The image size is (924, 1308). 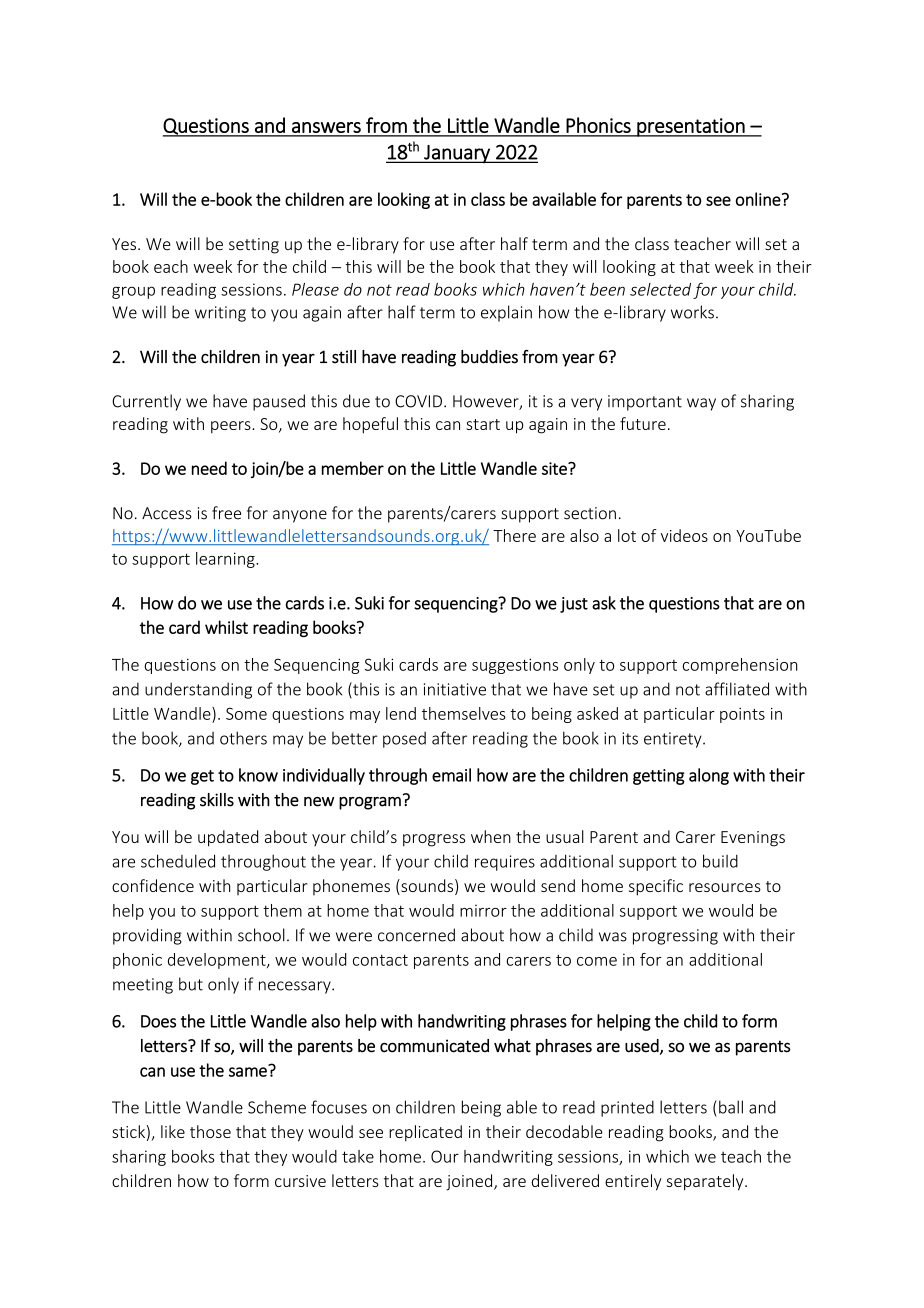 I want to click on learning, so click(x=226, y=560).
